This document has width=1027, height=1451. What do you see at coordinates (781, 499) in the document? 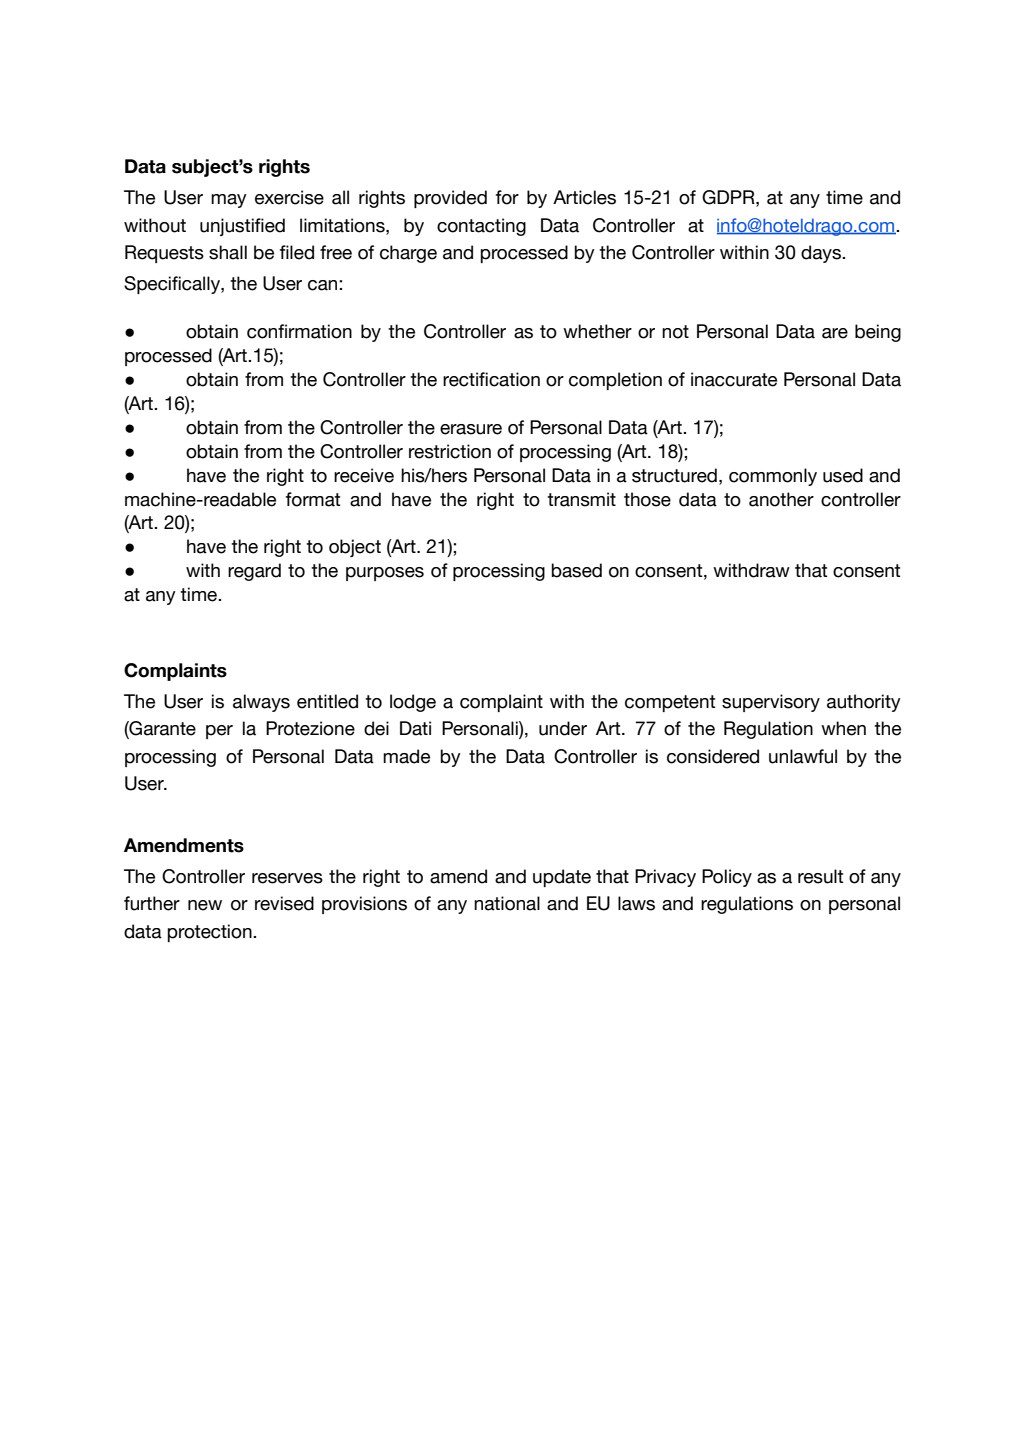
I see `another` at bounding box center [781, 499].
